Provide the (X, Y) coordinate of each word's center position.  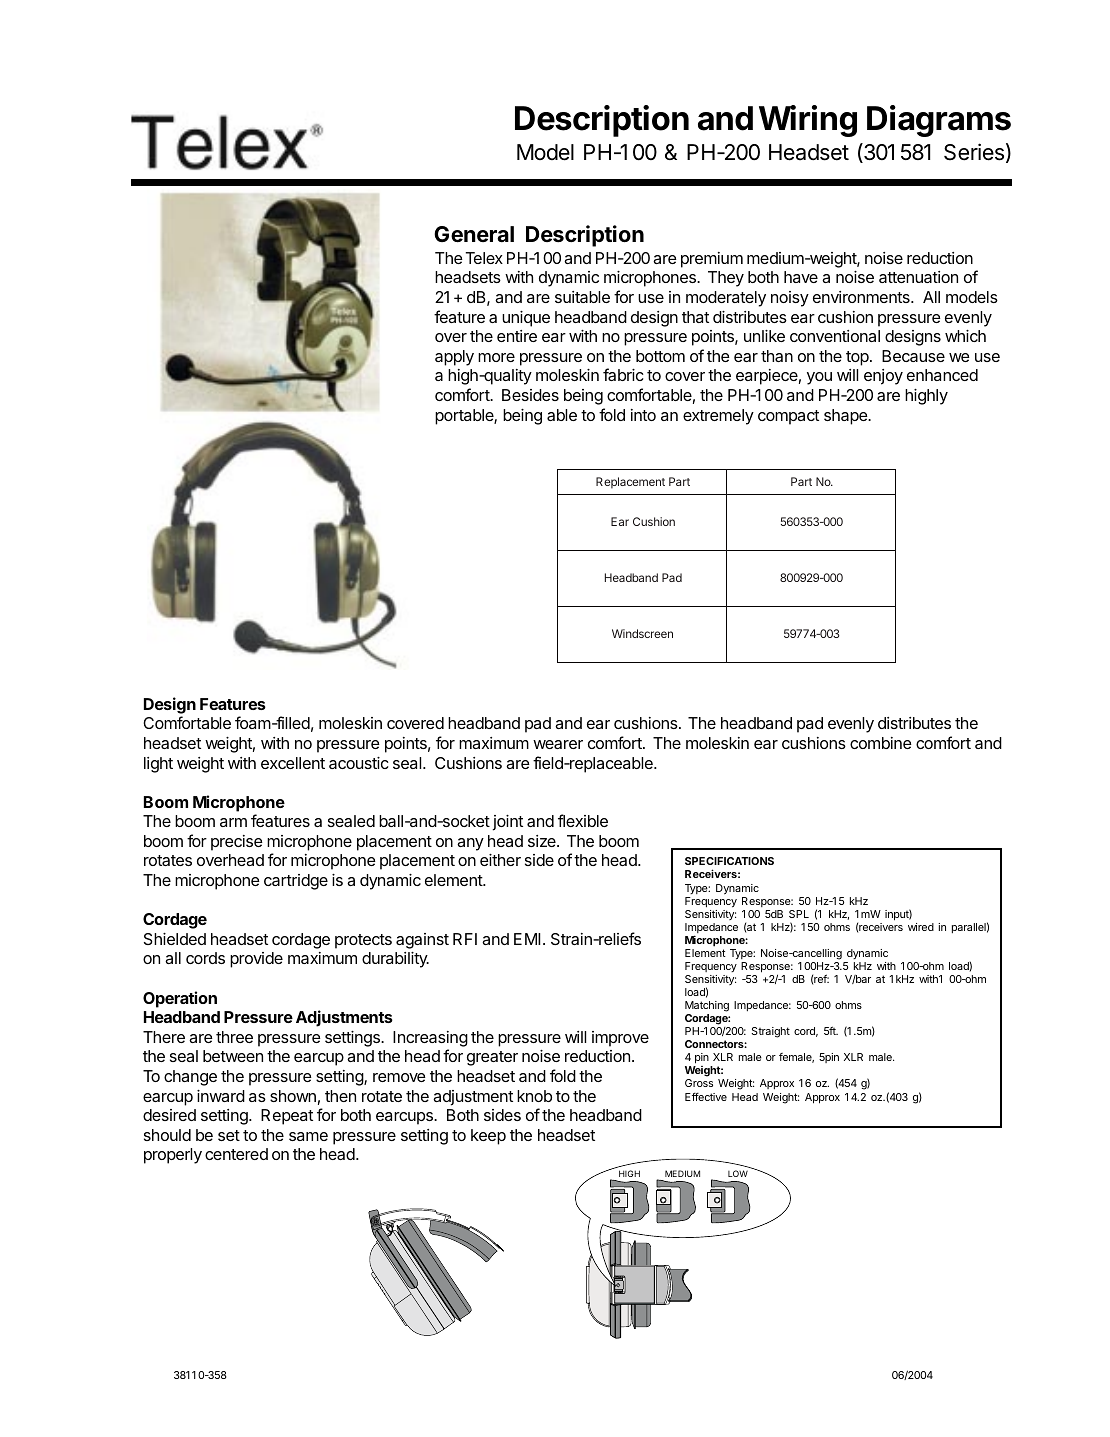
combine (881, 743)
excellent (293, 763)
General (474, 234)
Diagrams (939, 121)
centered (236, 1154)
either (500, 860)
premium (712, 260)
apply (454, 358)
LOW (738, 1173)
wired (921, 927)
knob (534, 1096)
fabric (623, 374)
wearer (558, 744)
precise (237, 843)
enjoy (883, 377)
